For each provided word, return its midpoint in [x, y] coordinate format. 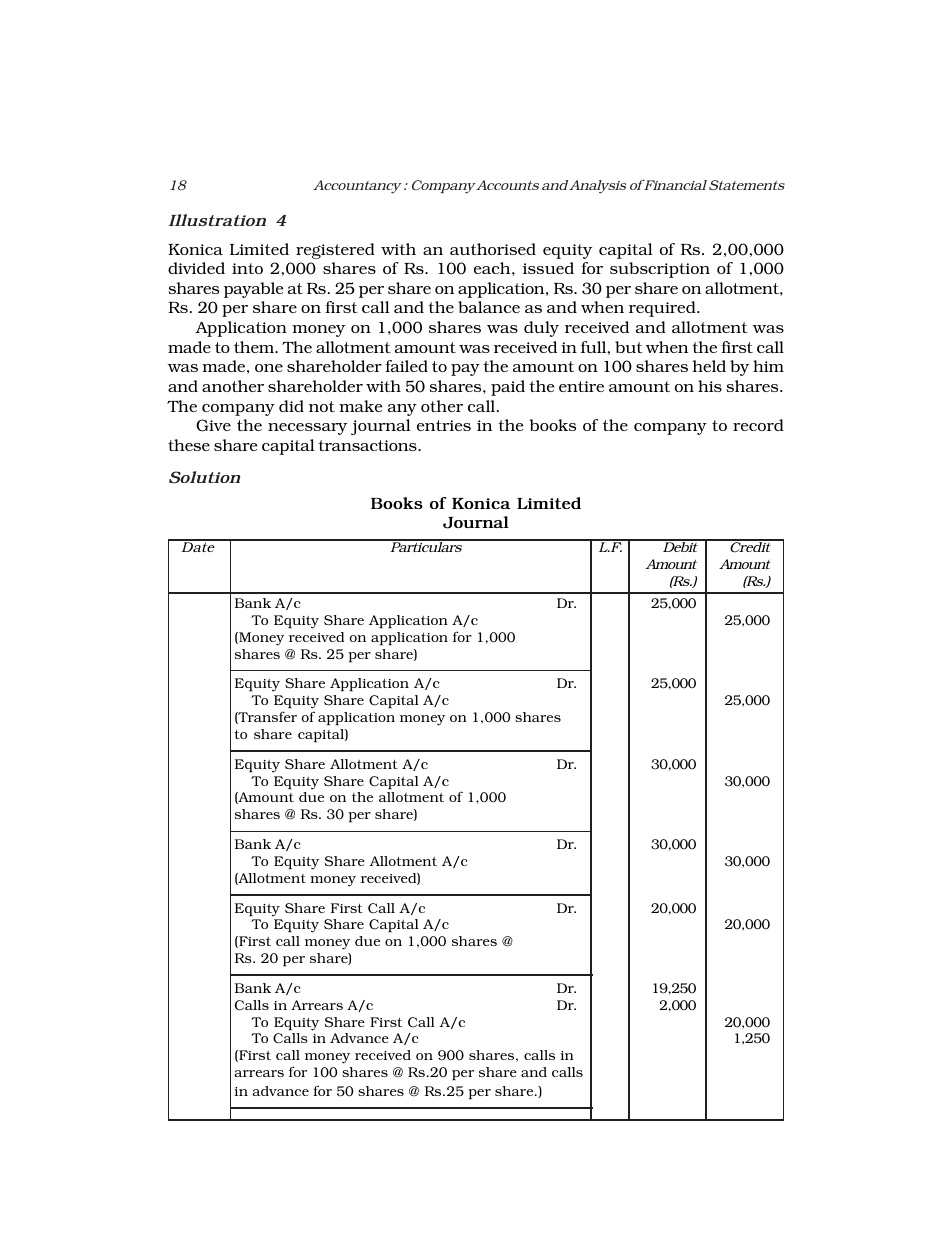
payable [253, 290]
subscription [660, 270]
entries [444, 425]
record [758, 425]
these [189, 445]
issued [548, 268]
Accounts [506, 185]
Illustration [217, 220]
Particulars [426, 546]
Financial [674, 184]
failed [406, 366]
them [255, 347]
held [709, 366]
